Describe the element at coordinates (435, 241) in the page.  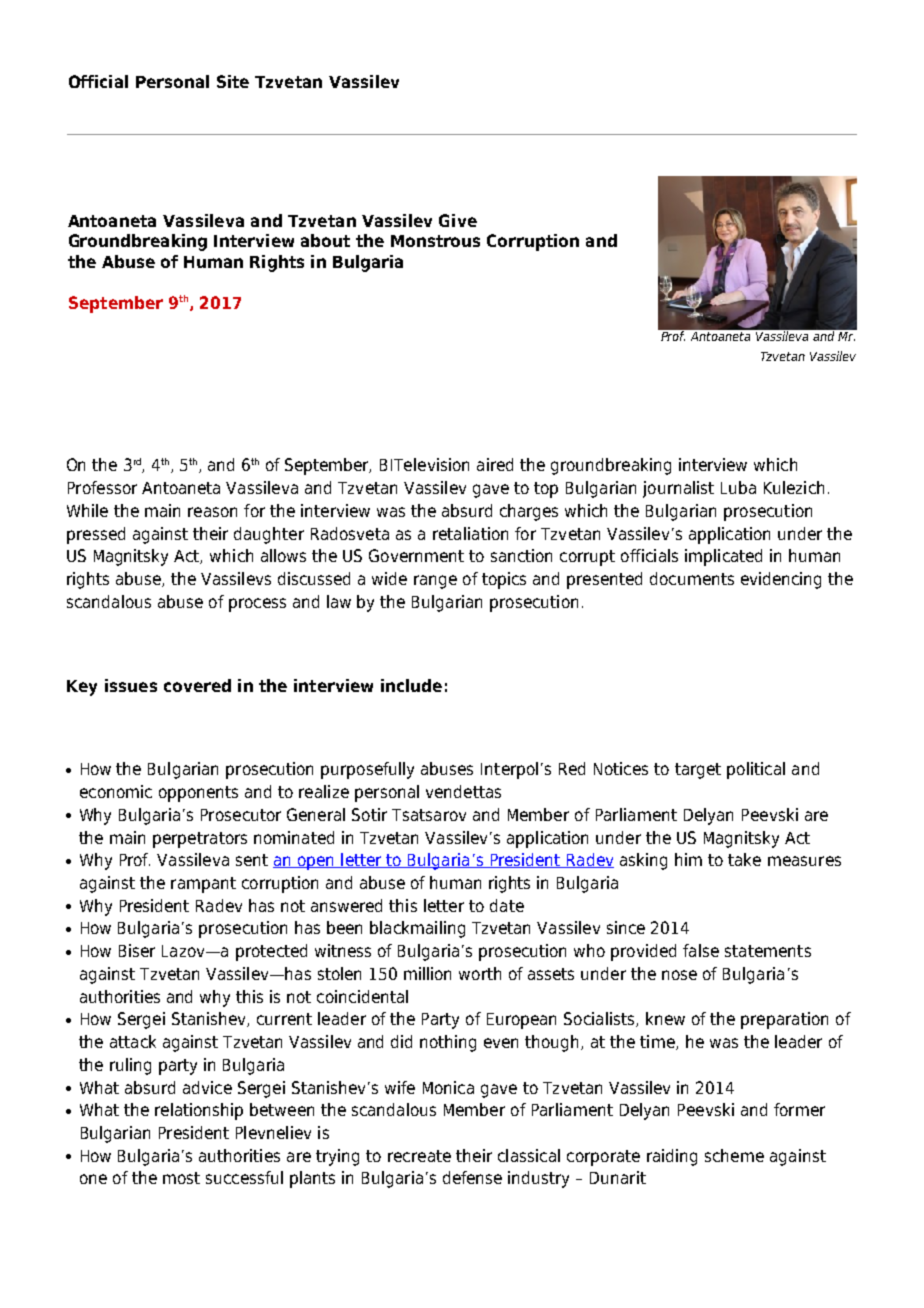
I see `Monstrous` at that location.
